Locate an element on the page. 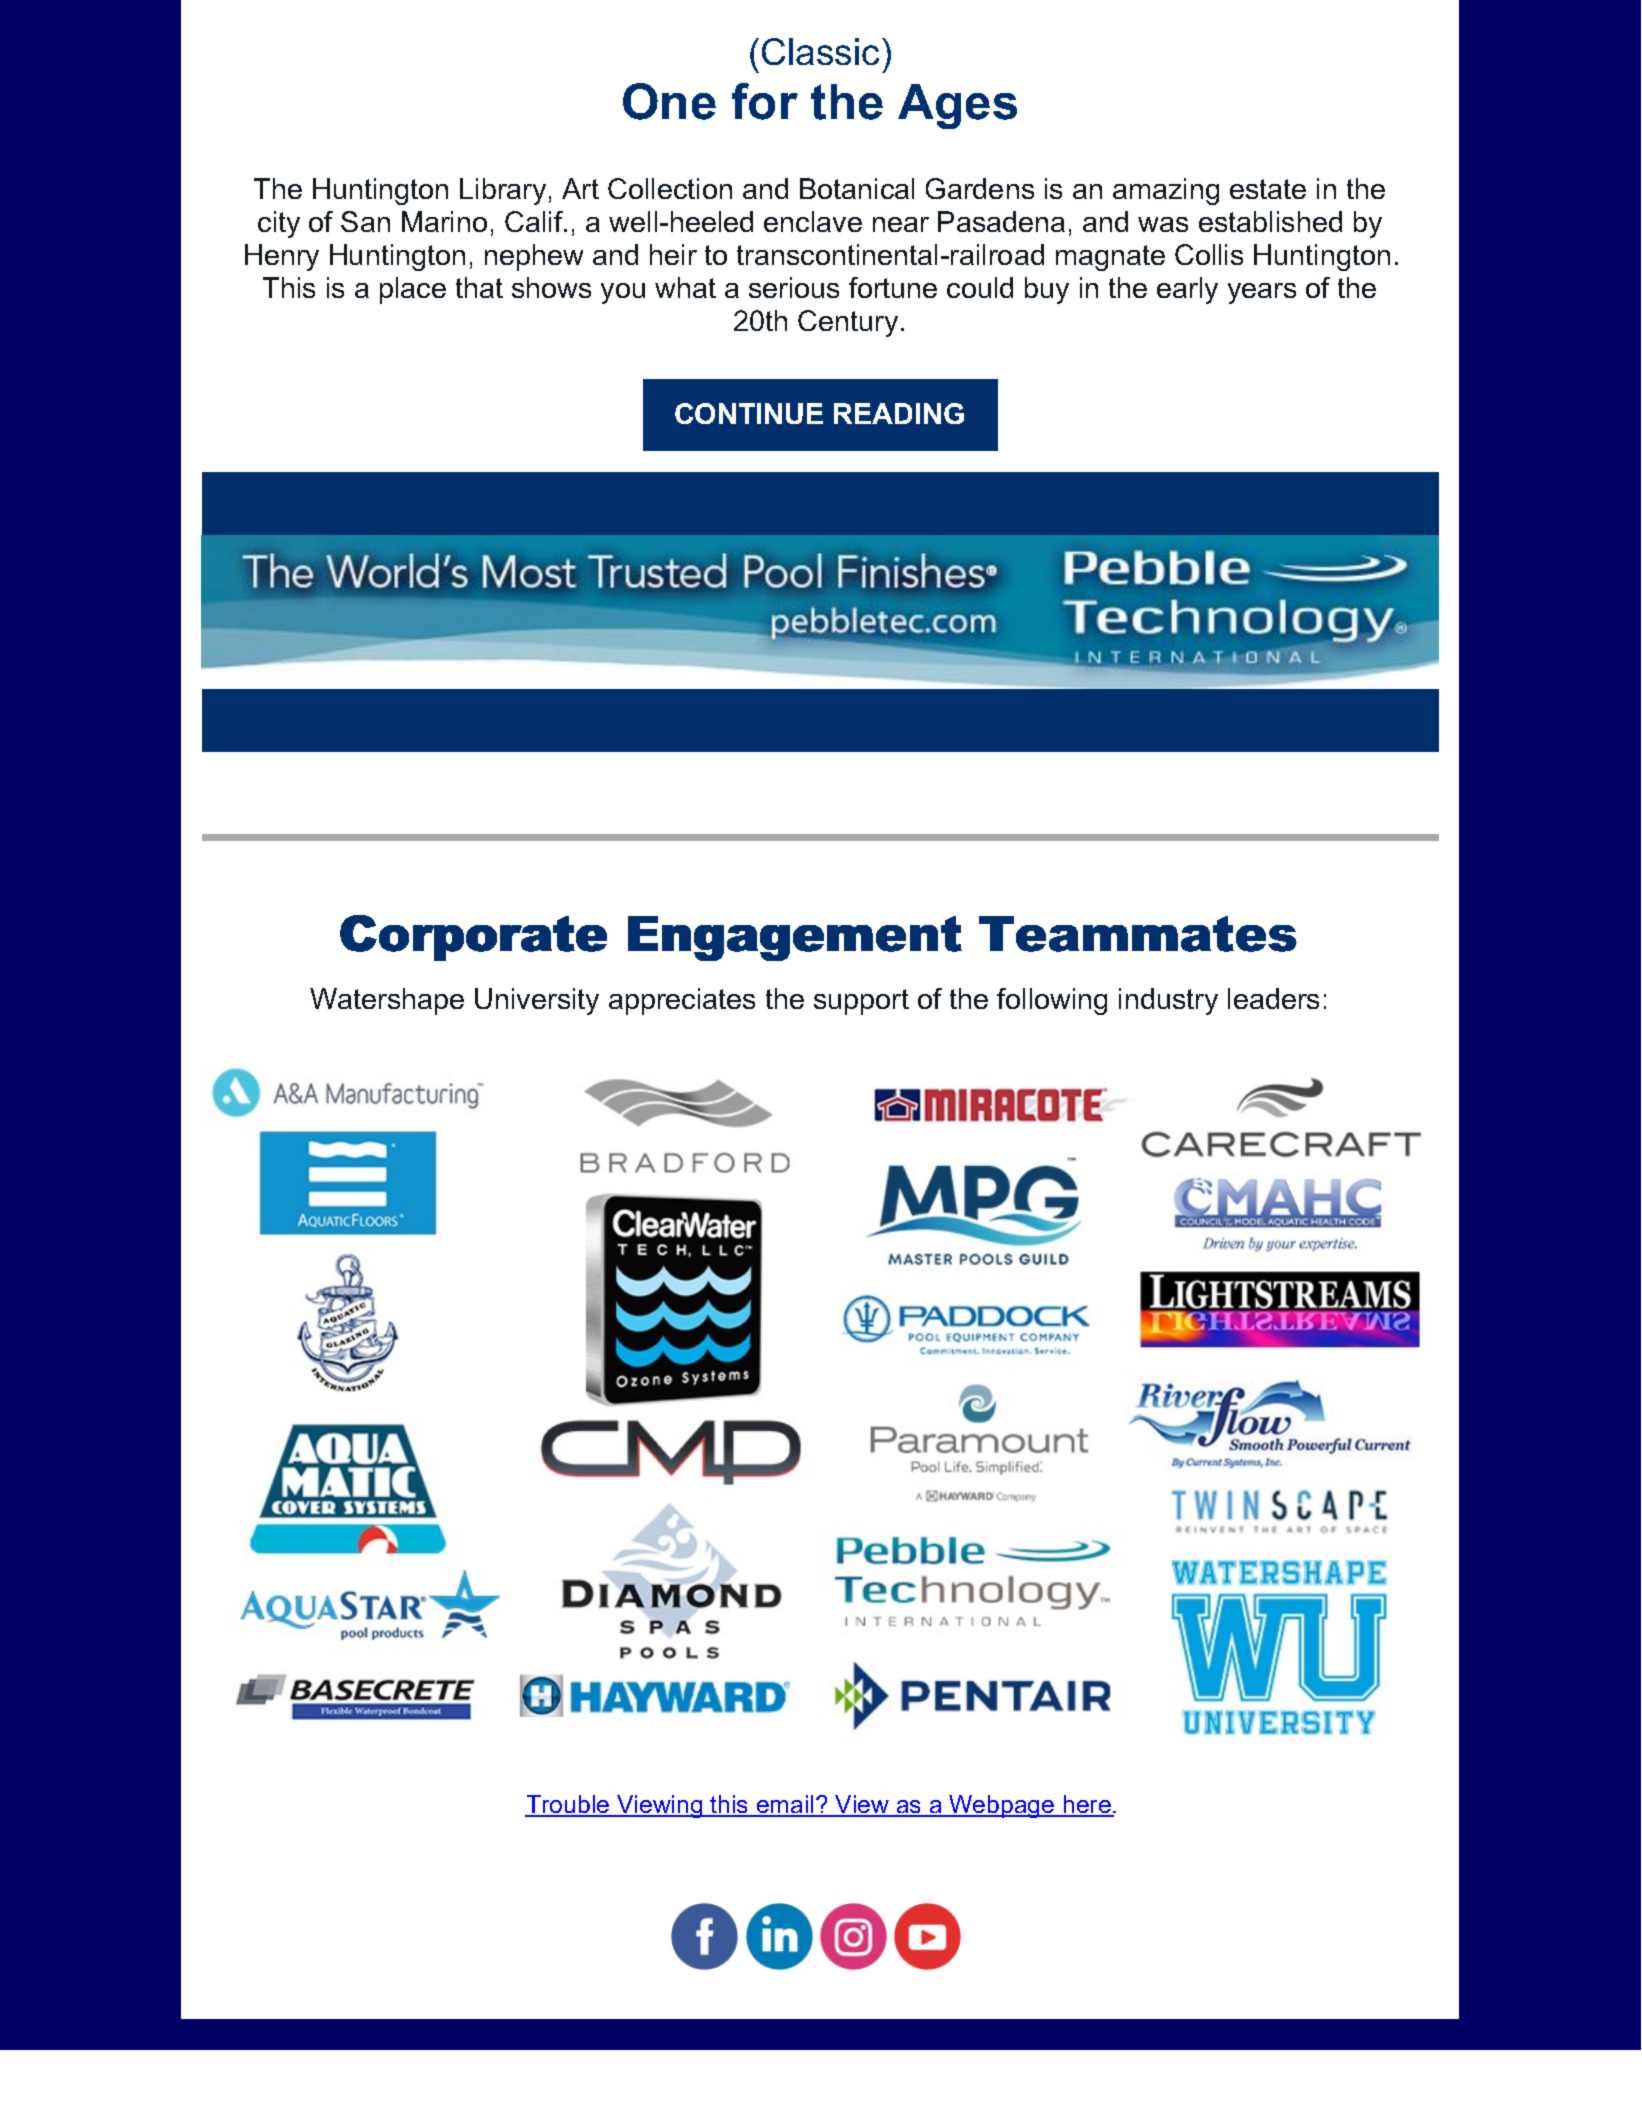 This page has width=1642, height=2124. University is located at coordinates (537, 1001).
